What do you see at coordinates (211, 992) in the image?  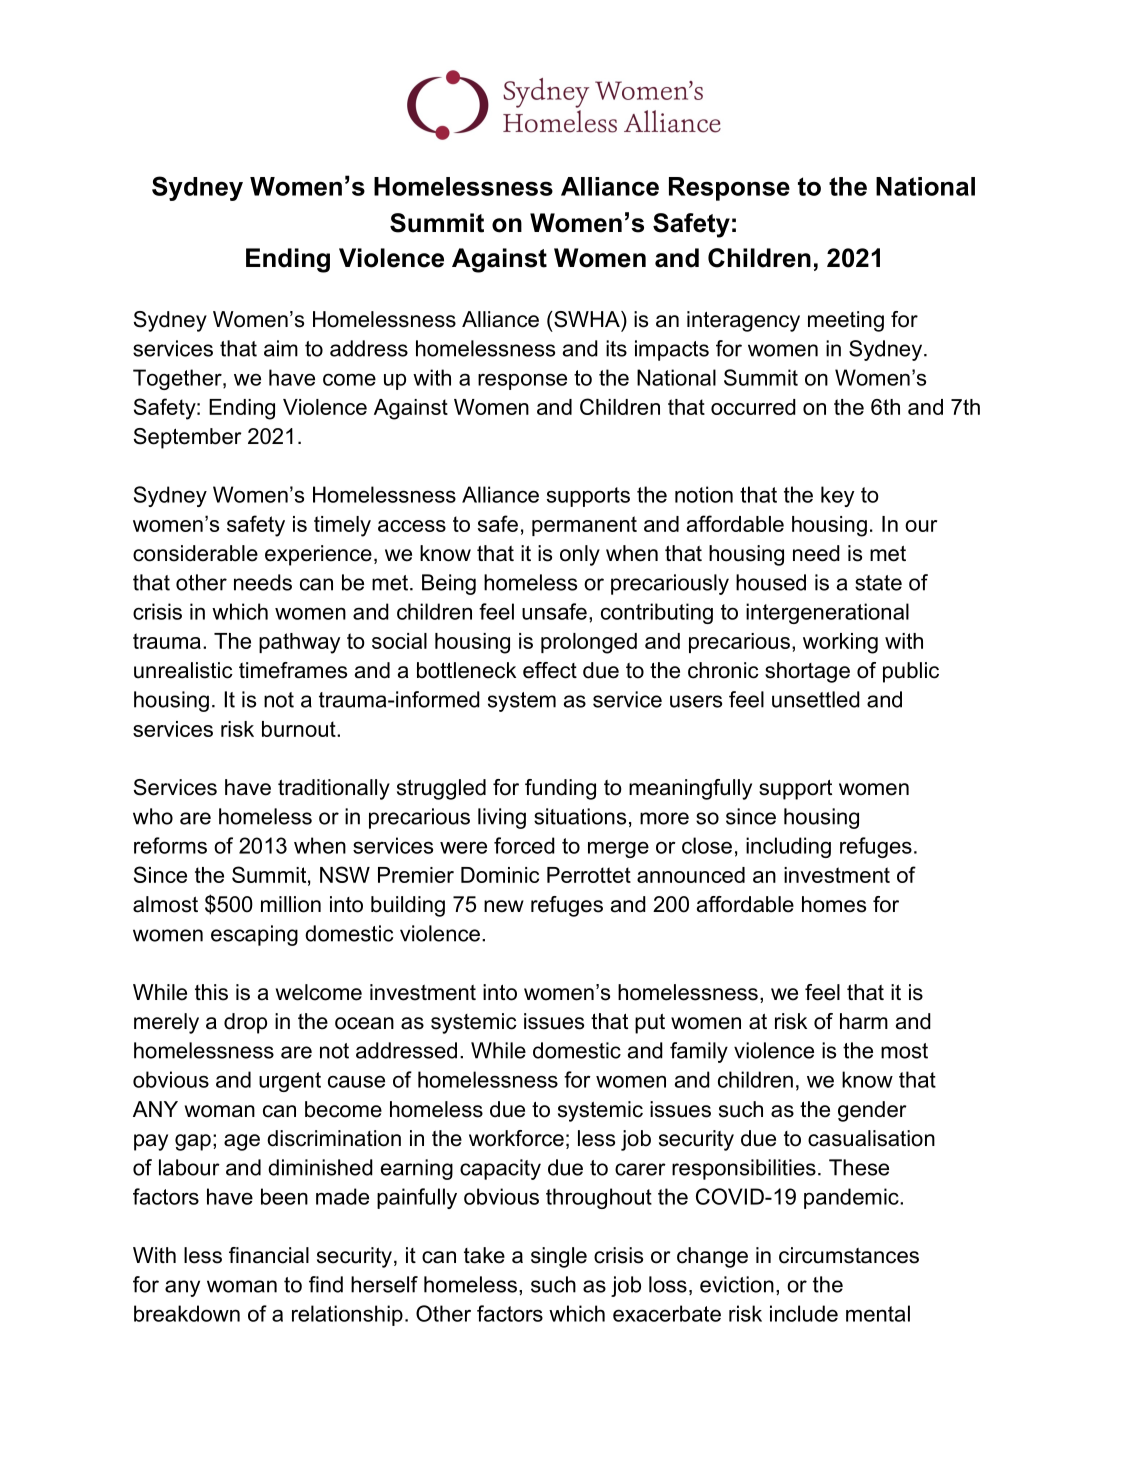 I see `this` at bounding box center [211, 992].
